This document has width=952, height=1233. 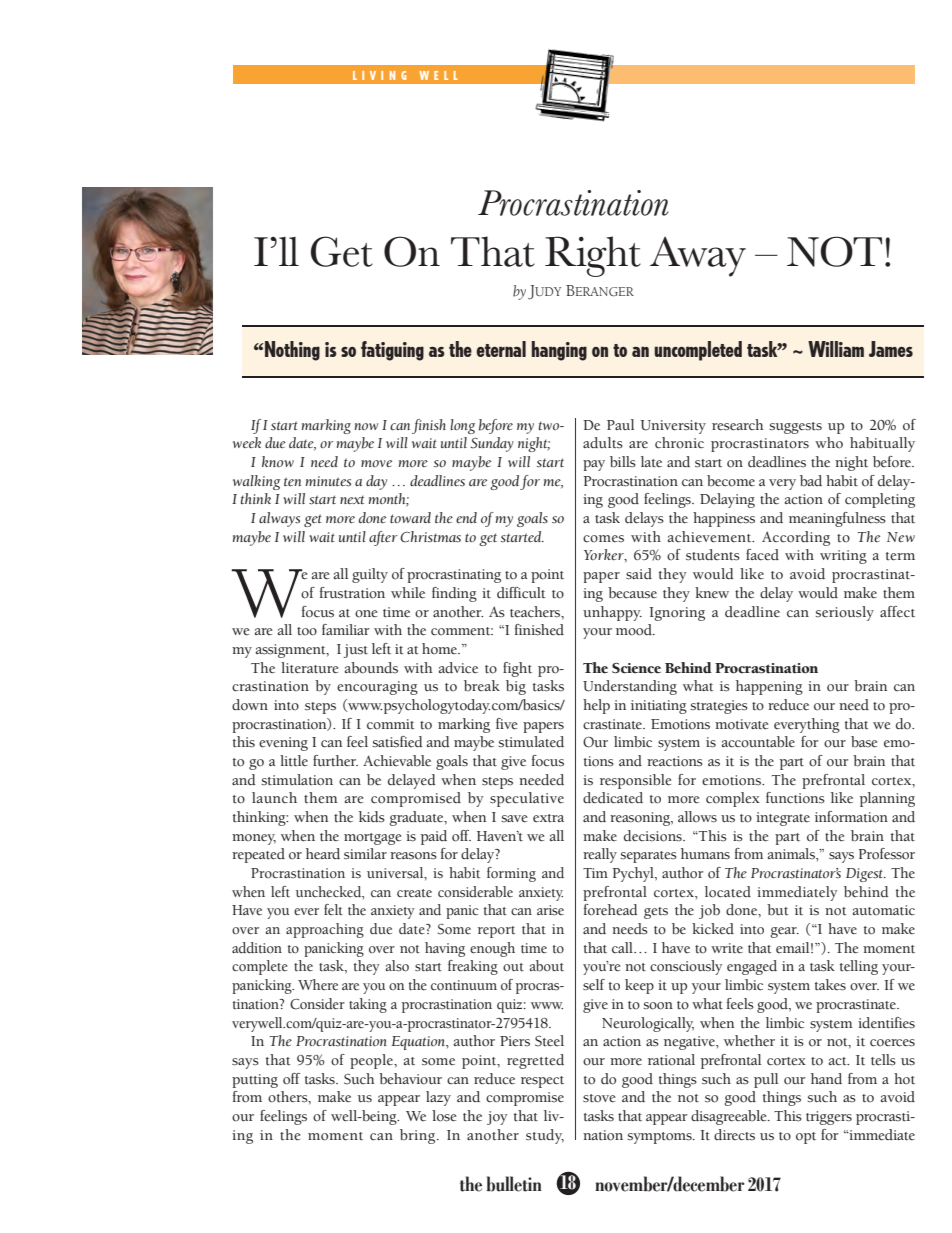 I want to click on Nothing, so click(x=291, y=351).
